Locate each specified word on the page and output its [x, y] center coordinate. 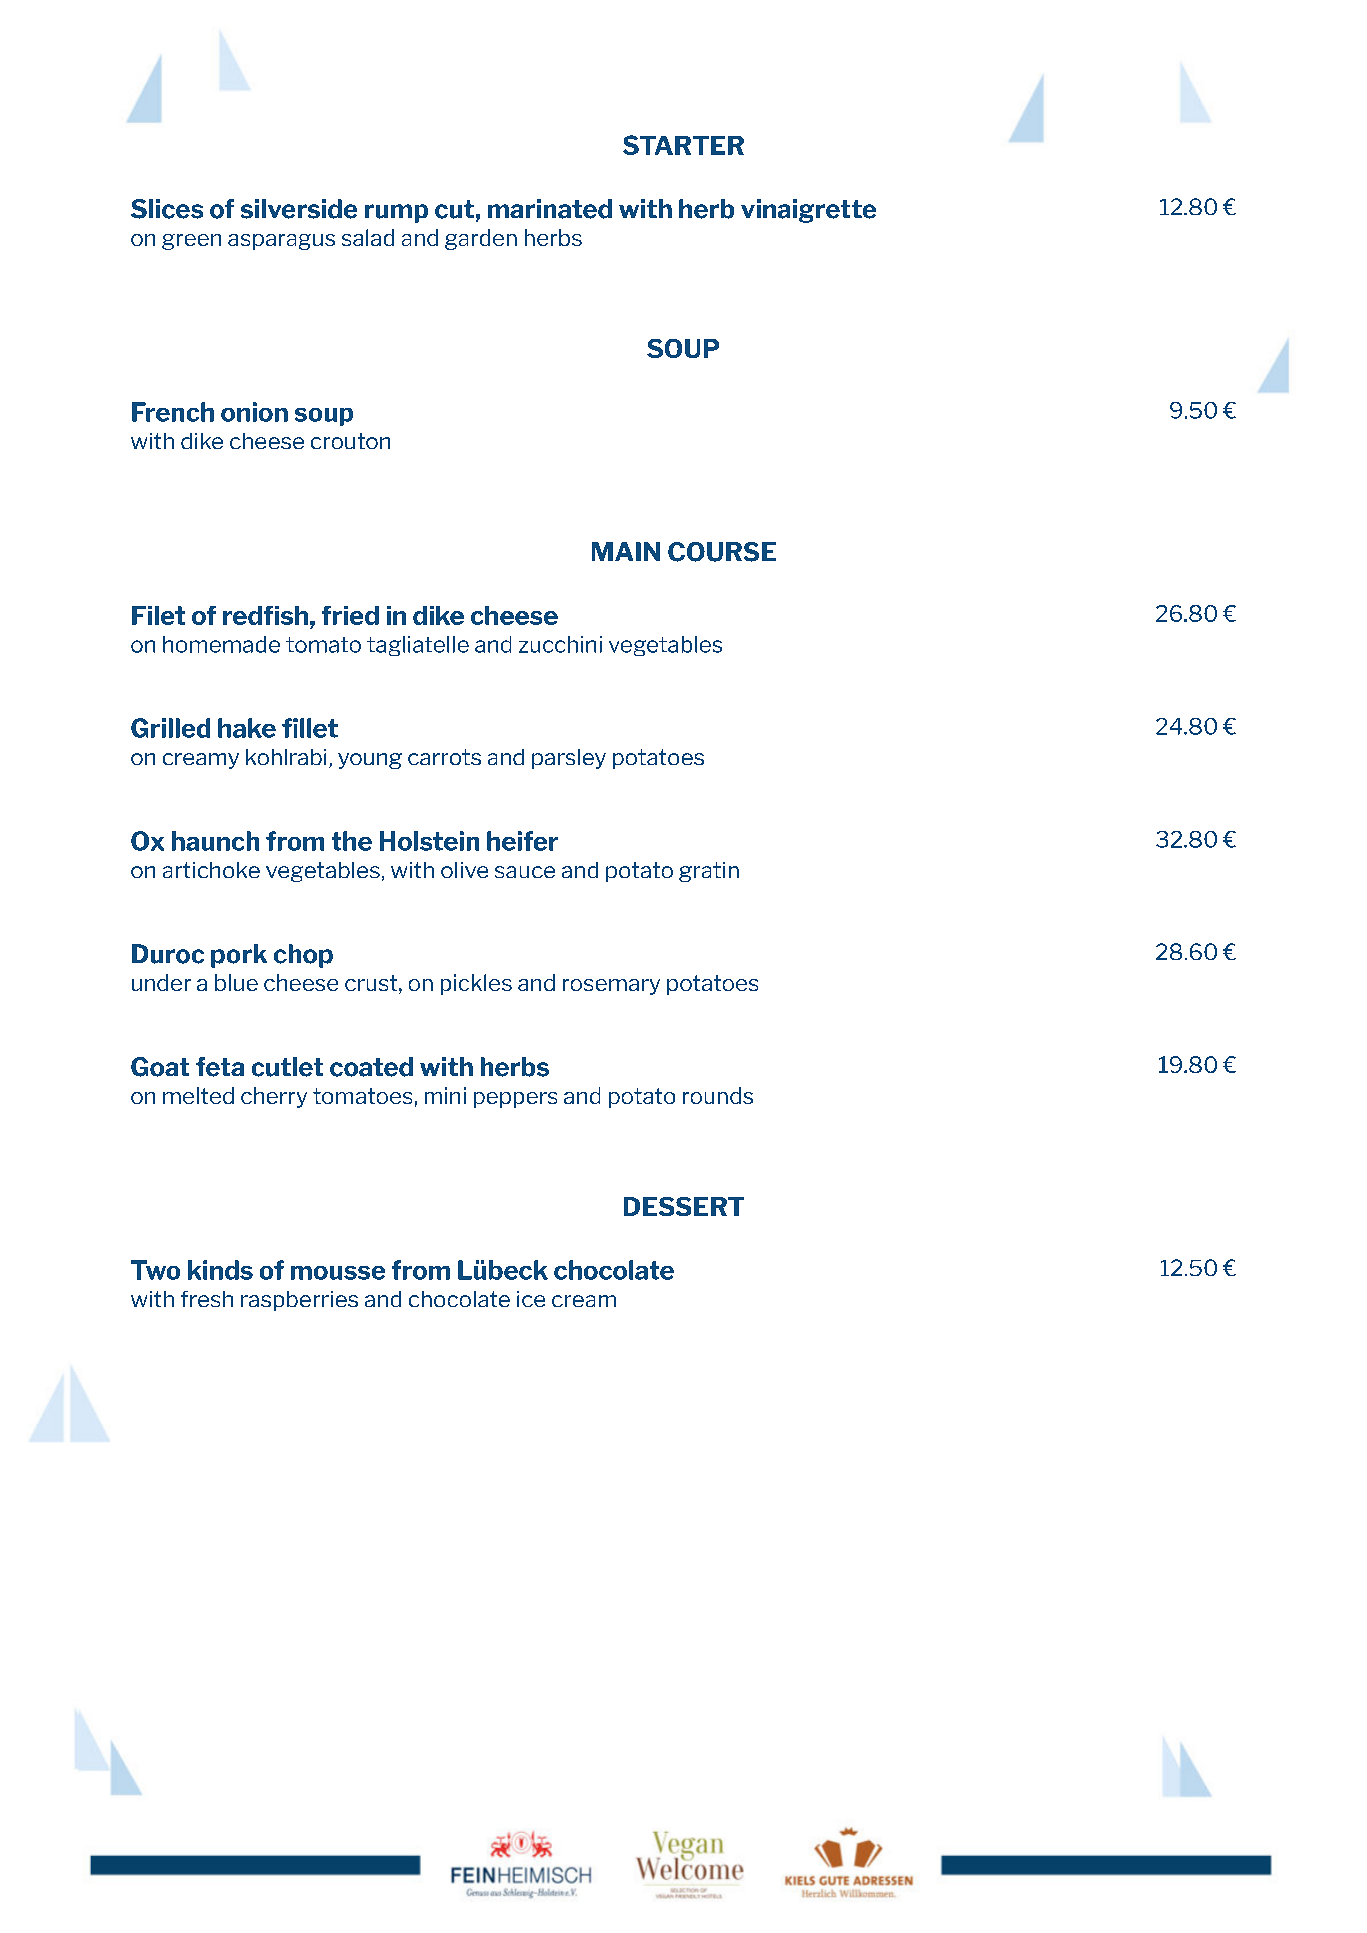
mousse [338, 1273]
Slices [167, 209]
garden [481, 239]
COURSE [722, 552]
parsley [569, 759]
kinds [220, 1270]
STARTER [683, 145]
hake [247, 728]
